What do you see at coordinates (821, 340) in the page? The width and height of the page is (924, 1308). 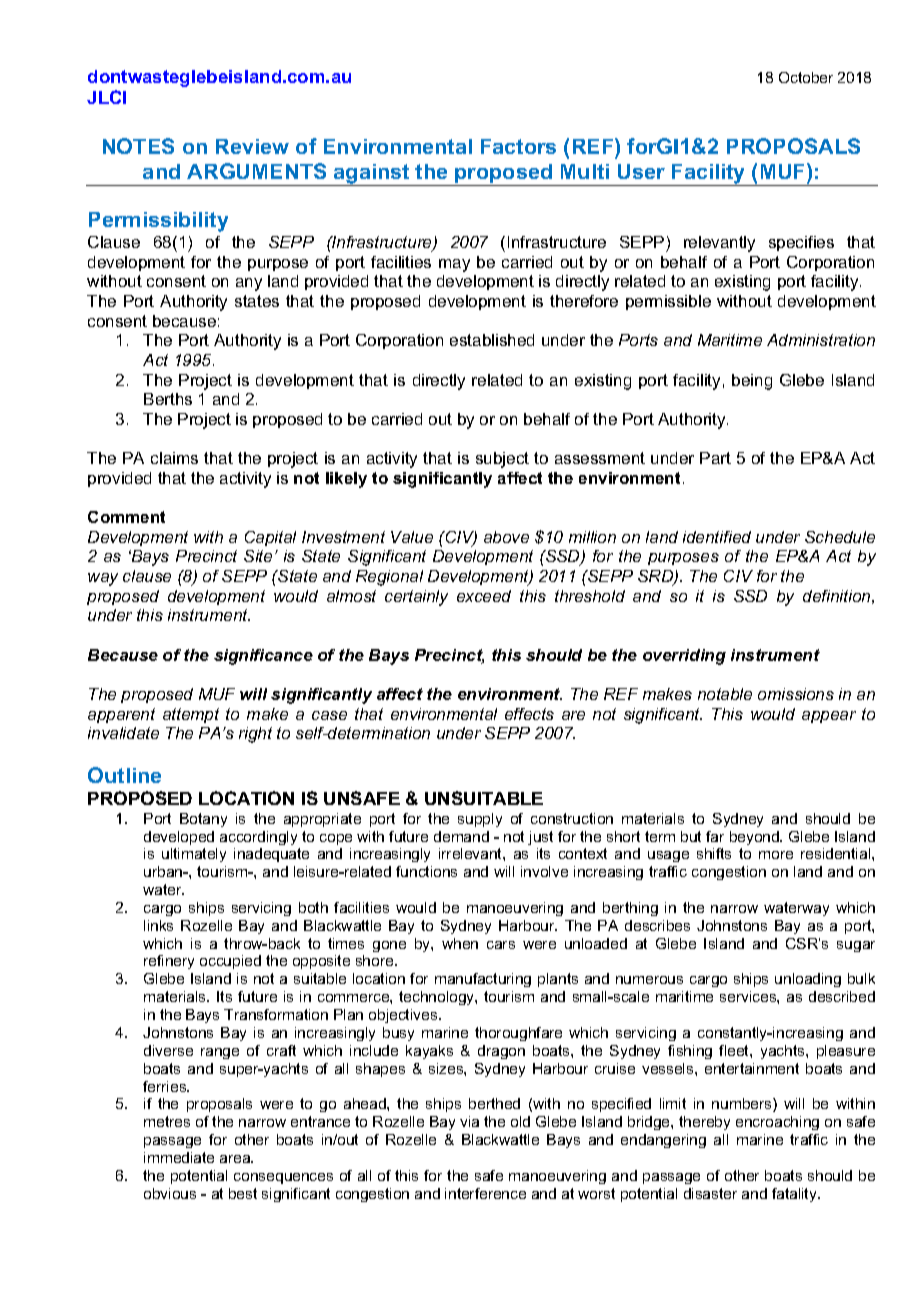 I see `Administration` at bounding box center [821, 340].
